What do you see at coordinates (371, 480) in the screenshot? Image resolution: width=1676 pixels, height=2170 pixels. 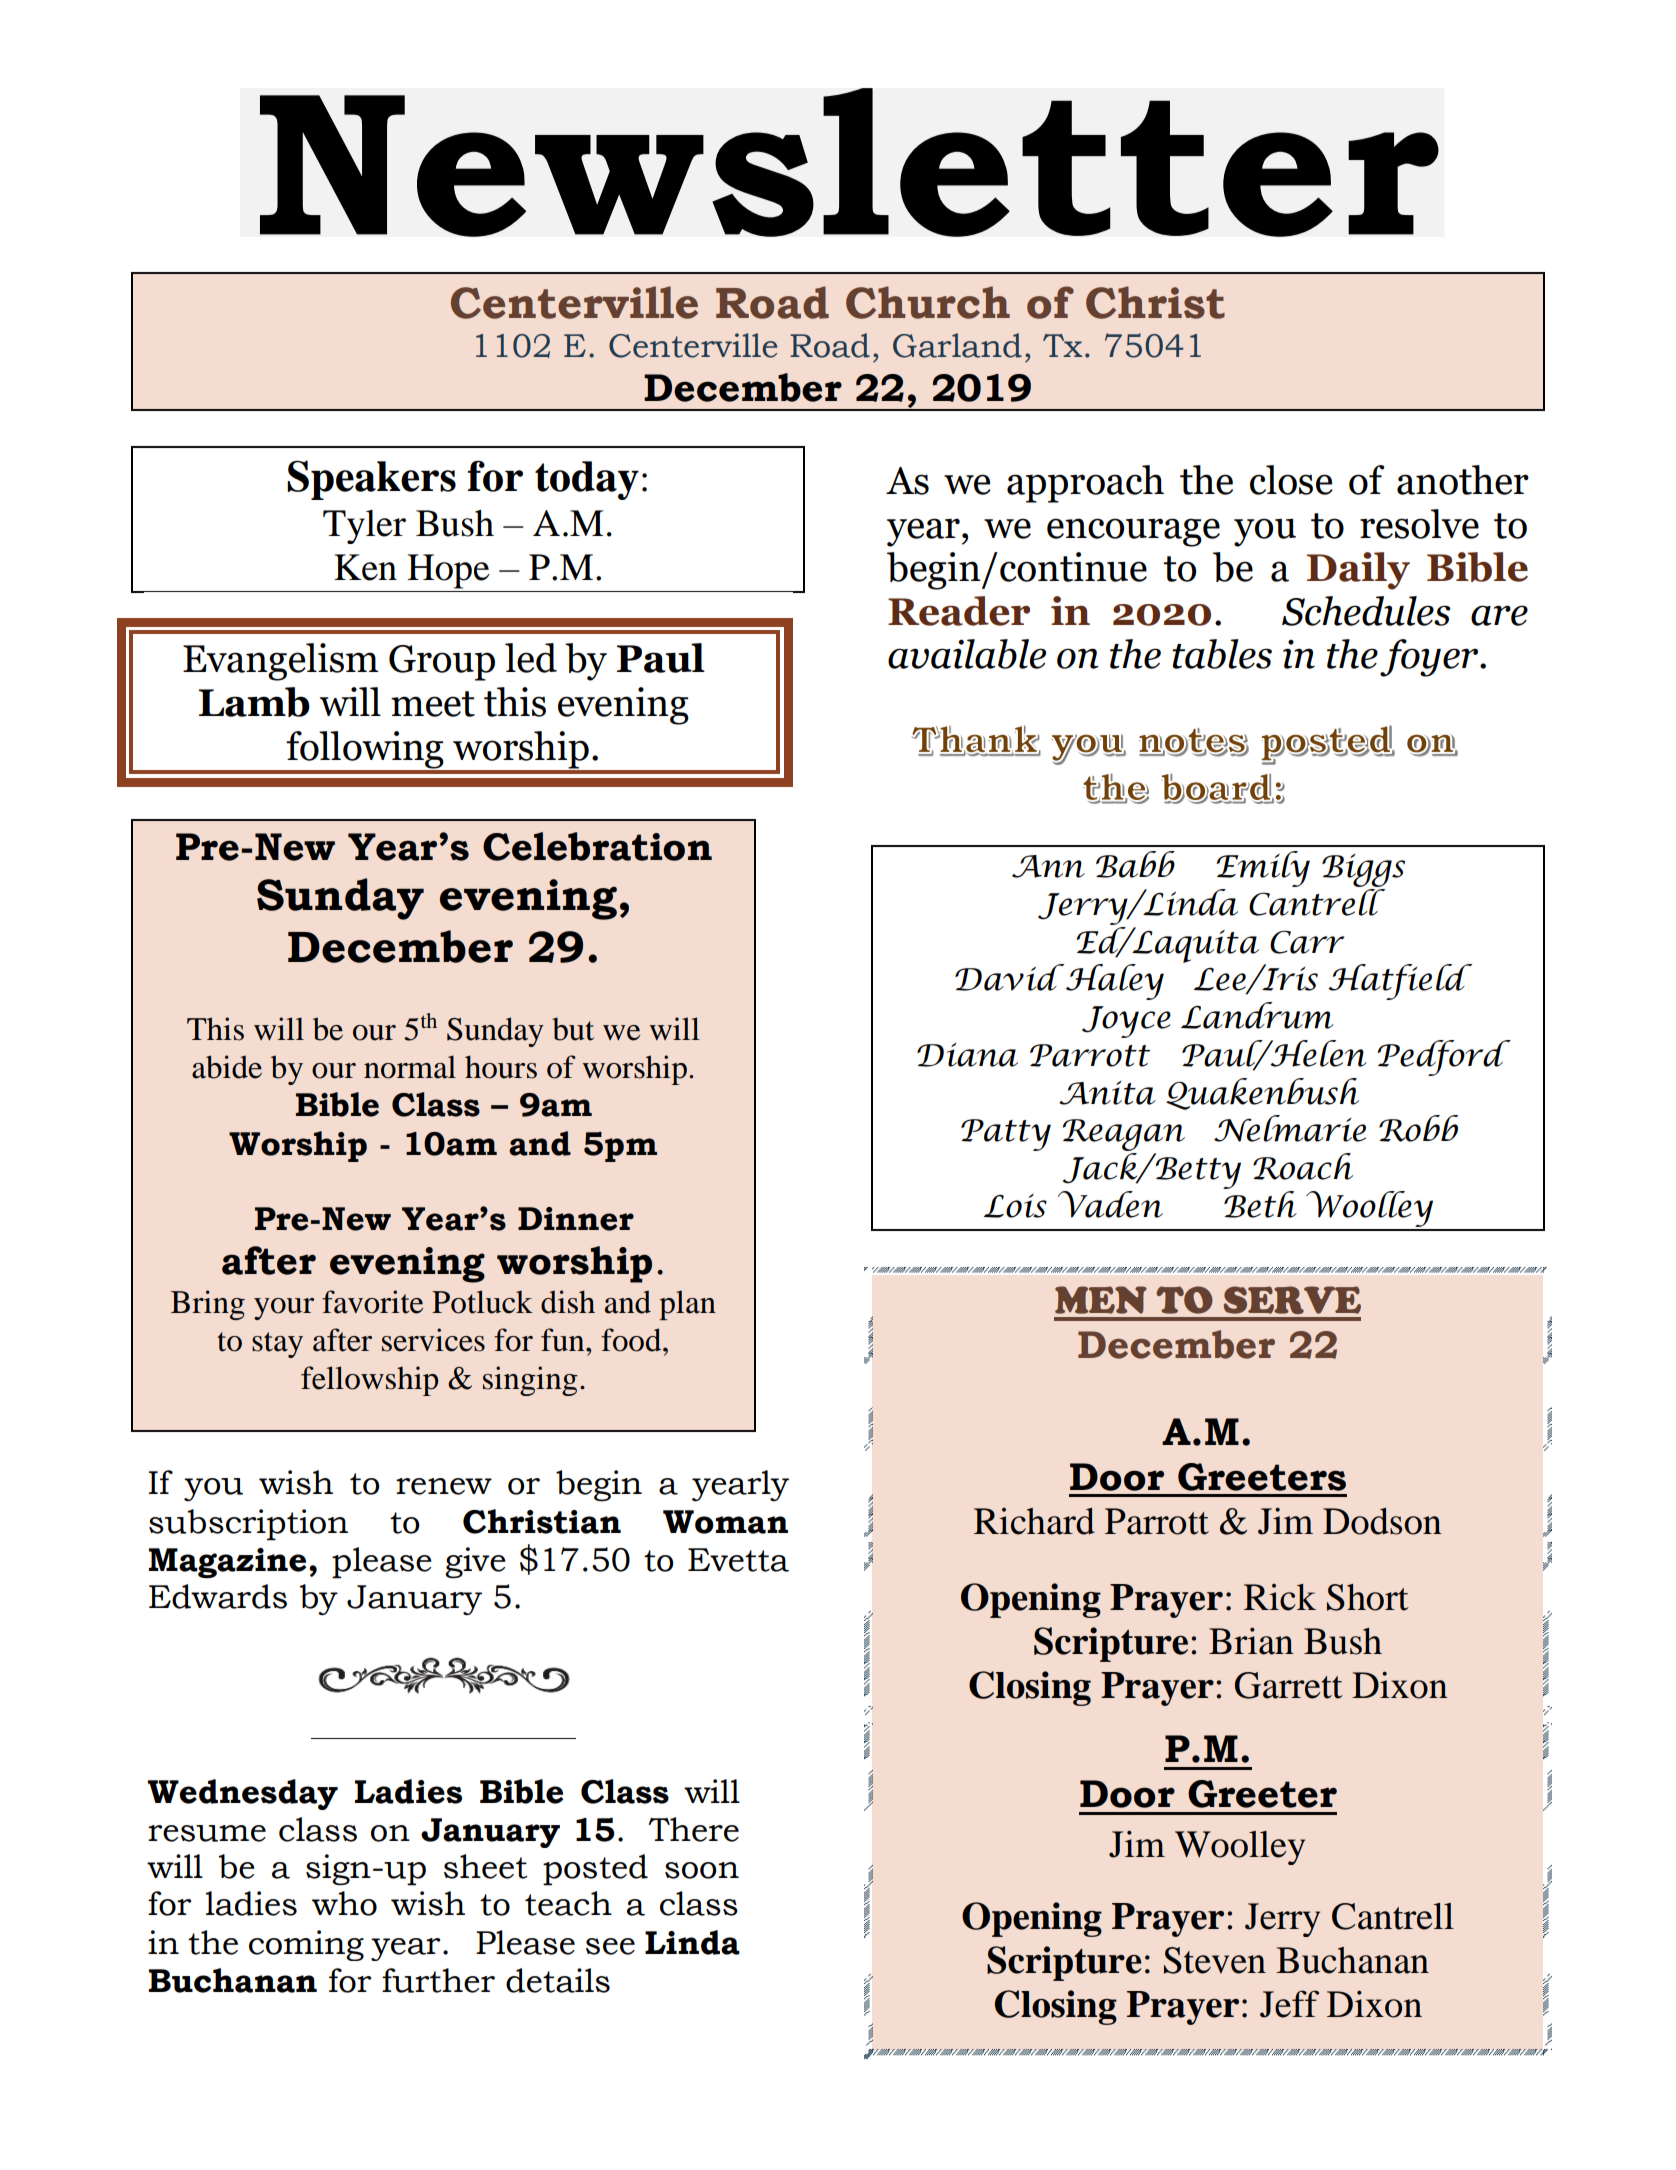 I see `Speakers` at bounding box center [371, 480].
